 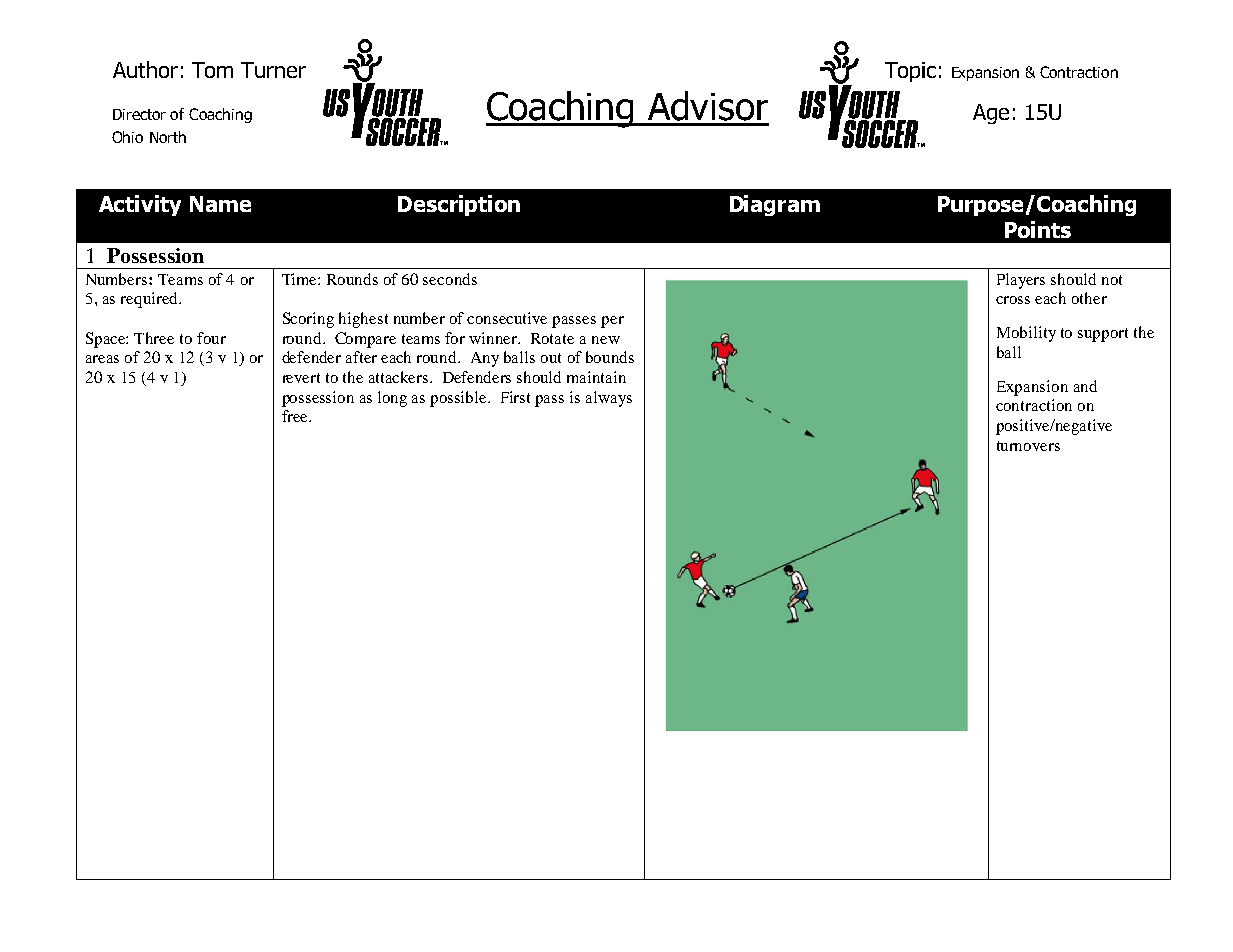 I want to click on four, so click(x=211, y=338).
